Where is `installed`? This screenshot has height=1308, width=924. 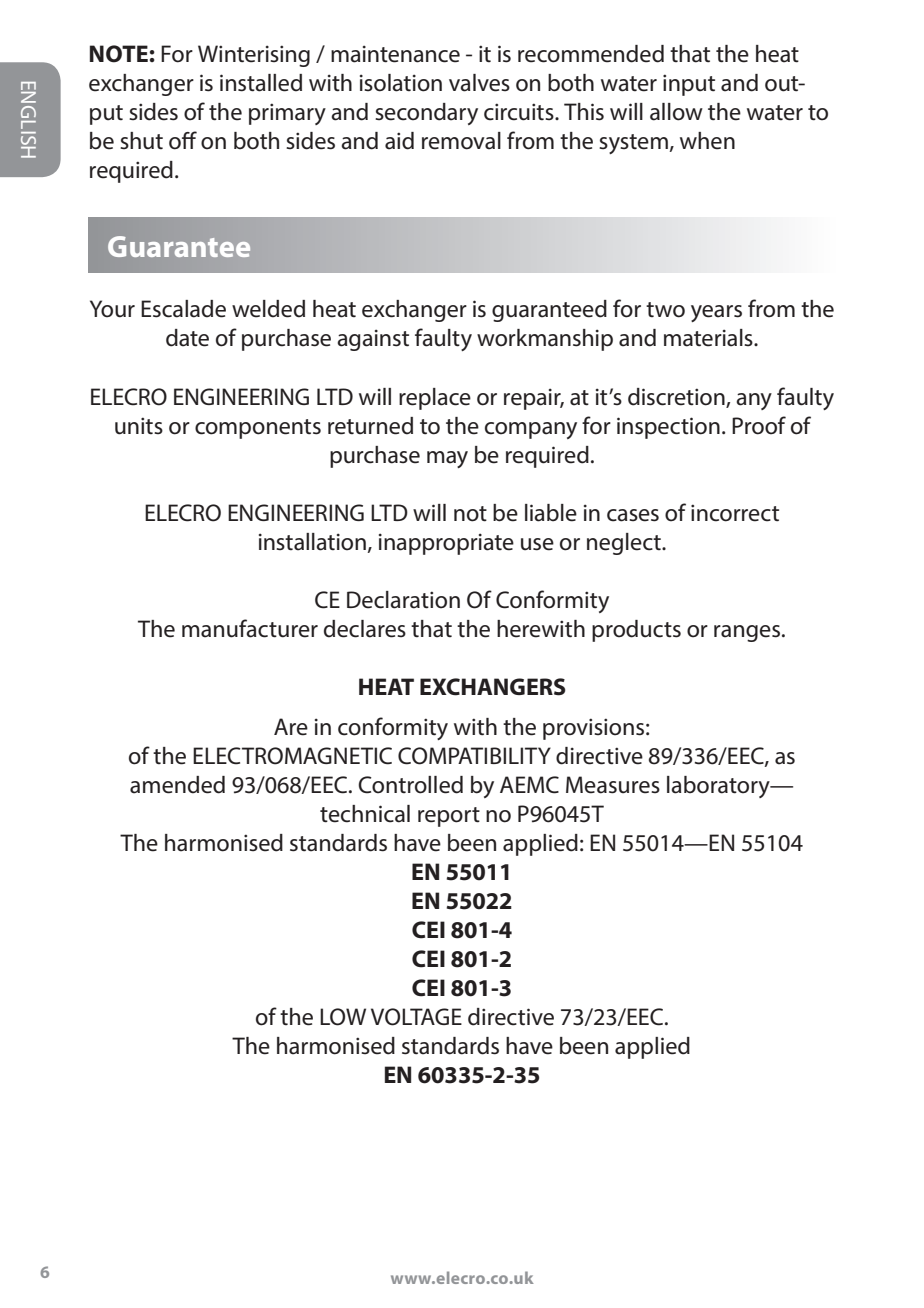
installed is located at coordinates (261, 83).
